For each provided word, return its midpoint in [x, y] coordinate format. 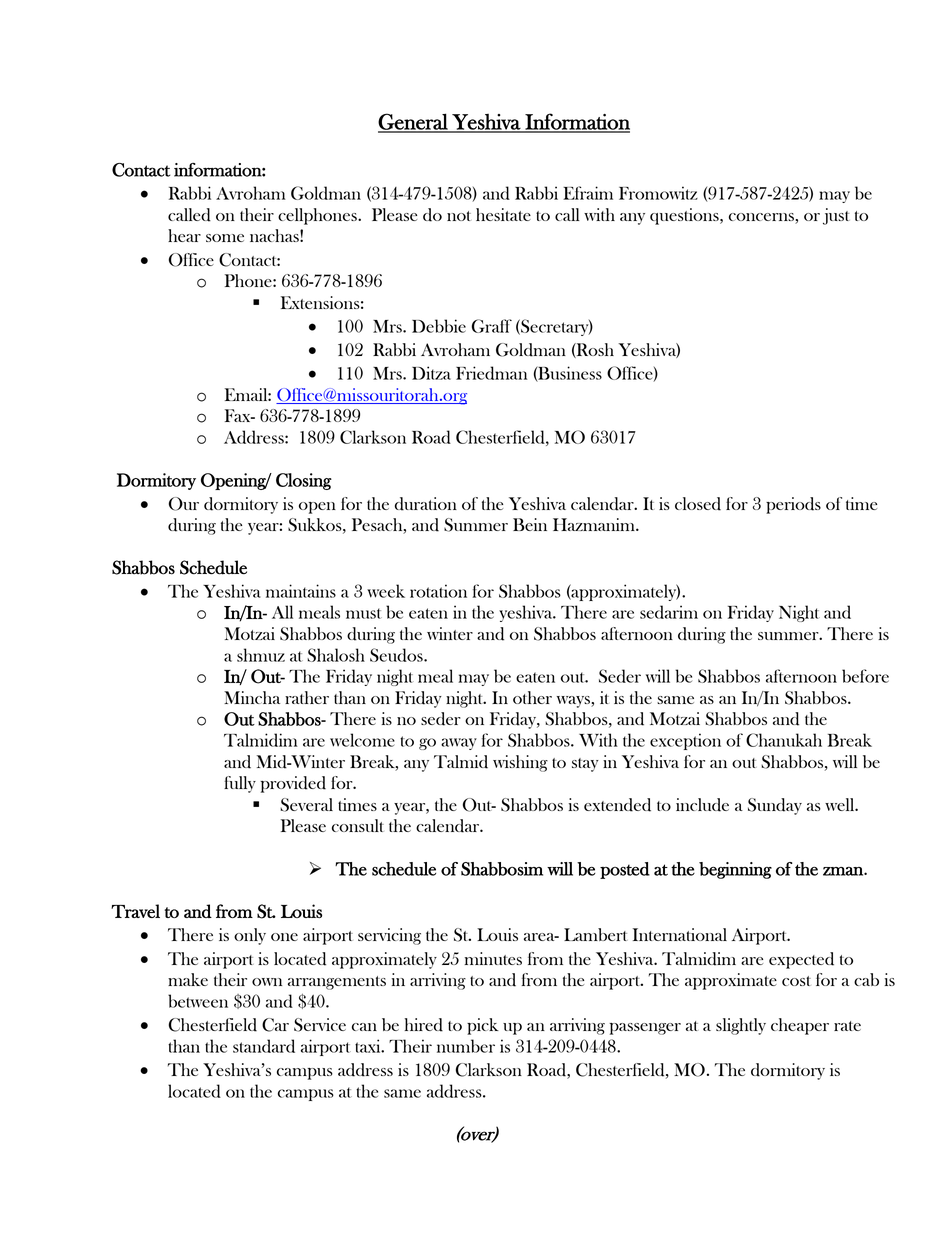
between [198, 1001]
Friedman [491, 373]
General [414, 122]
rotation [438, 591]
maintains [301, 591]
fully [240, 784]
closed [698, 504]
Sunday [775, 806]
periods [793, 505]
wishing [520, 763]
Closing [304, 481]
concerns [761, 217]
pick [483, 1026]
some [225, 238]
